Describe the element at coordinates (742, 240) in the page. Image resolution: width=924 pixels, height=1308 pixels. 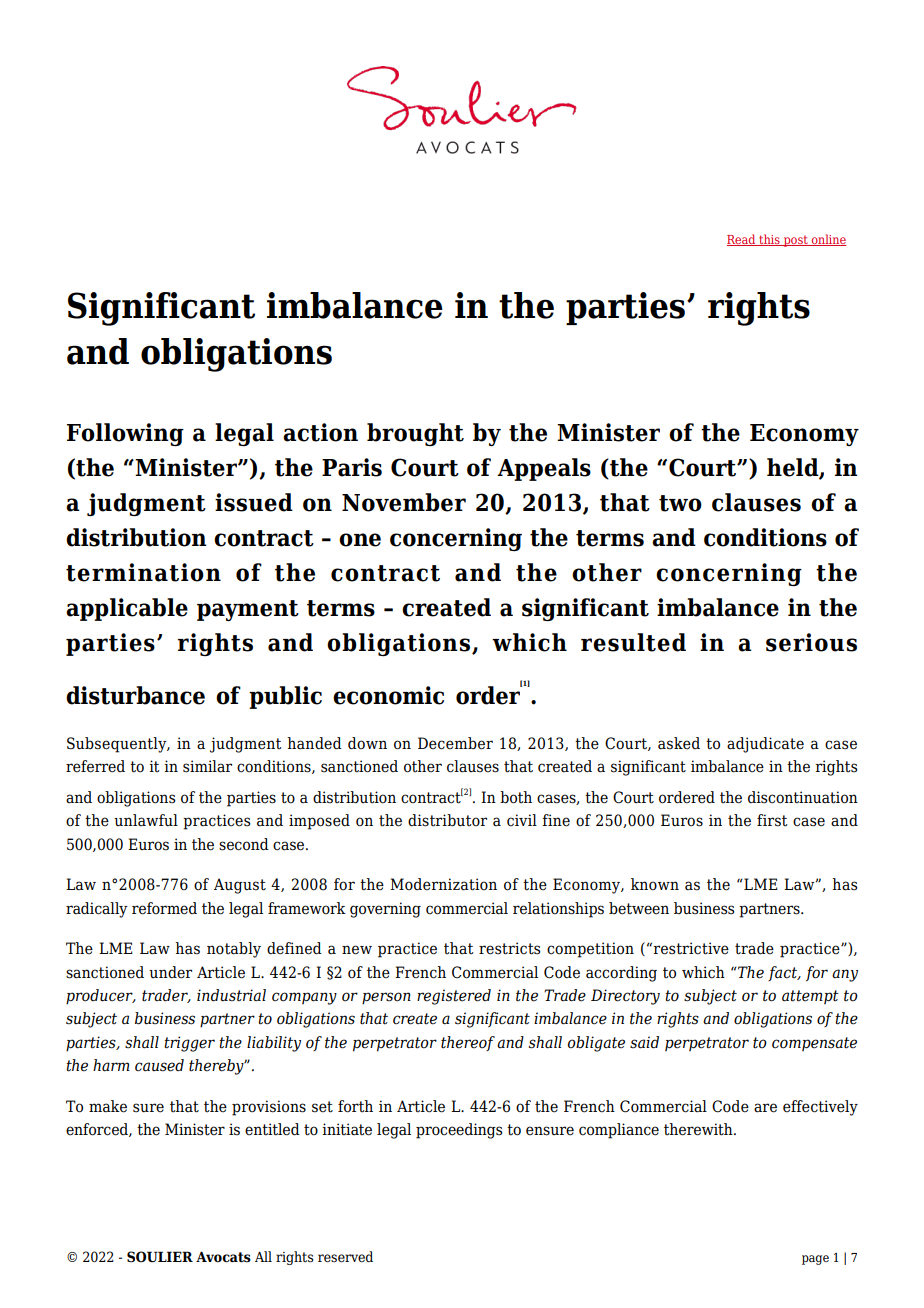
I see `Read` at that location.
